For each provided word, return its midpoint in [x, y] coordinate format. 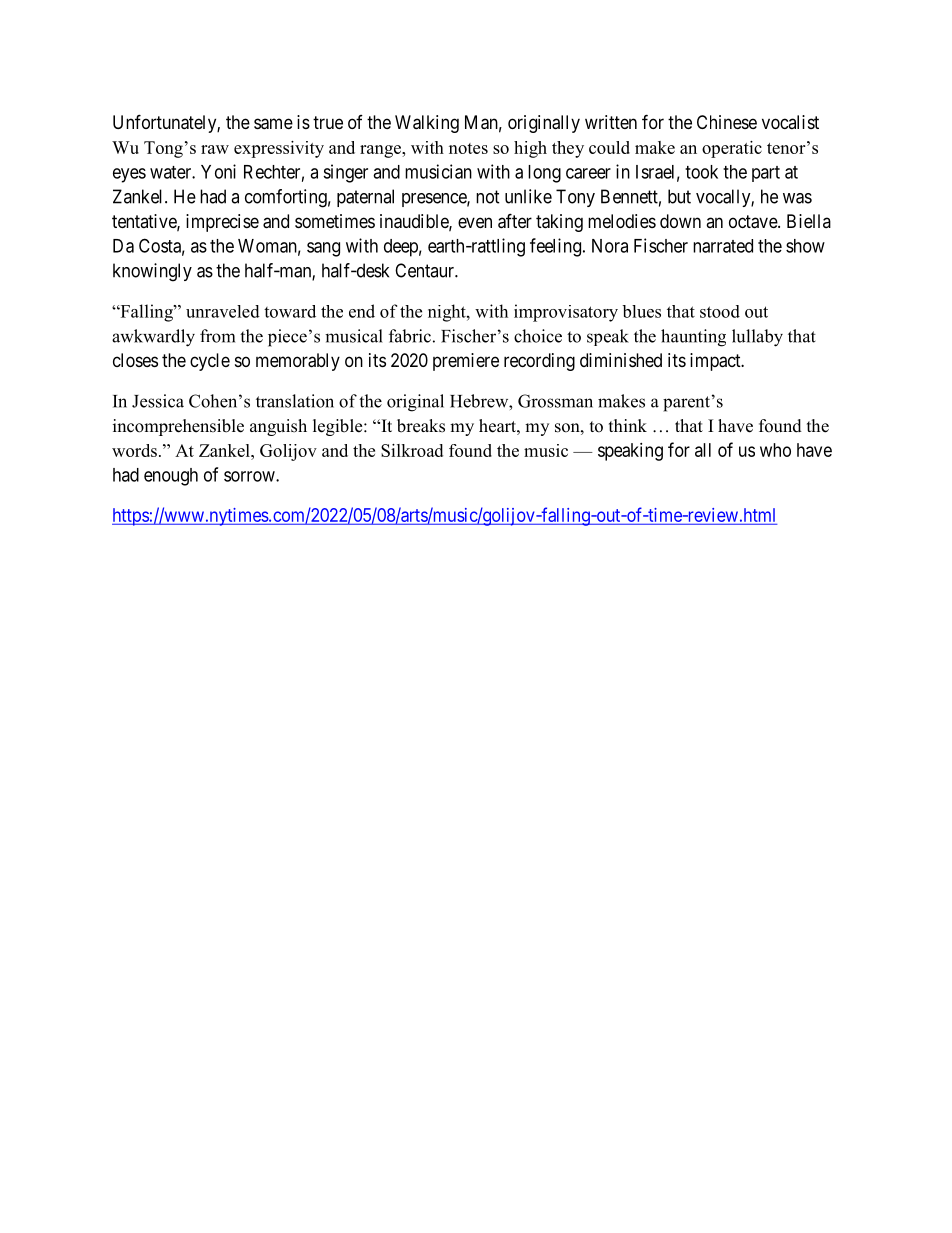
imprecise [222, 223]
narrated [723, 246]
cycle [210, 362]
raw [215, 149]
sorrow [250, 476]
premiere [466, 362]
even [475, 222]
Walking [427, 124]
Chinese [727, 122]
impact [716, 362]
